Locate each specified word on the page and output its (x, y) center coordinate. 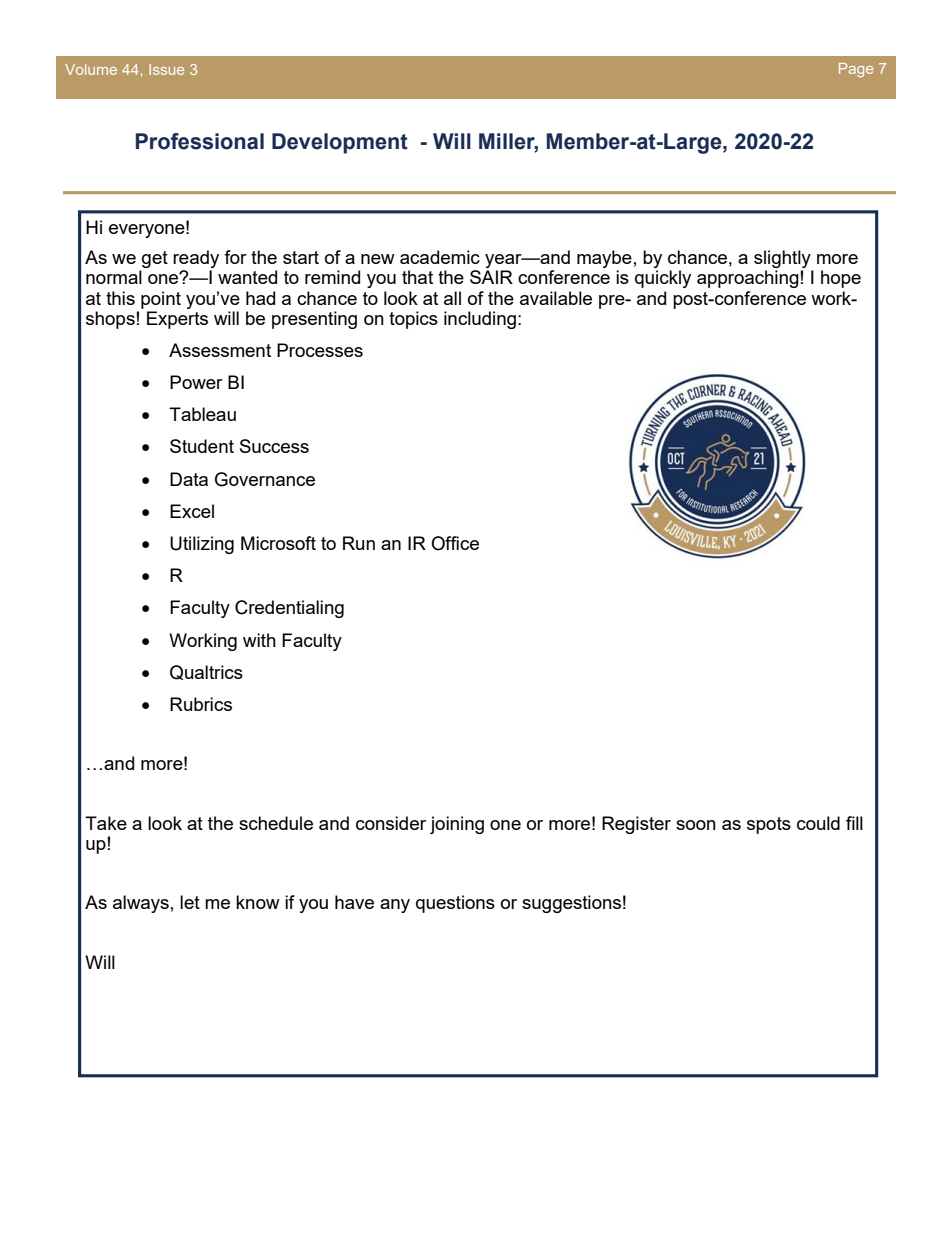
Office (455, 543)
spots (769, 825)
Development (340, 143)
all (452, 298)
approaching (748, 279)
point (161, 300)
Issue (166, 69)
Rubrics (201, 704)
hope (841, 279)
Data (189, 479)
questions (455, 904)
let (190, 902)
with (259, 640)
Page (856, 70)
